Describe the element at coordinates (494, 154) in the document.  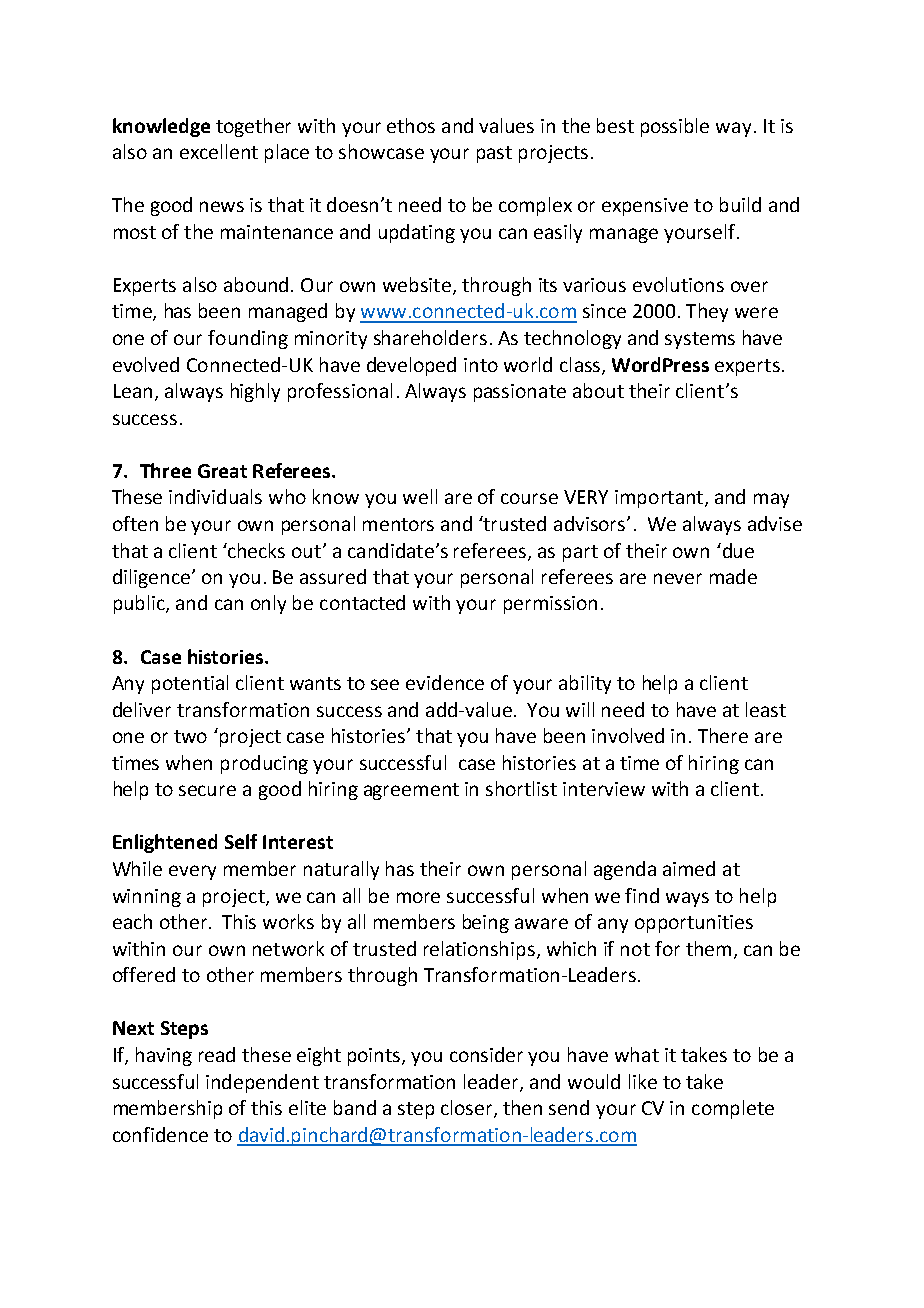
I see `past` at that location.
